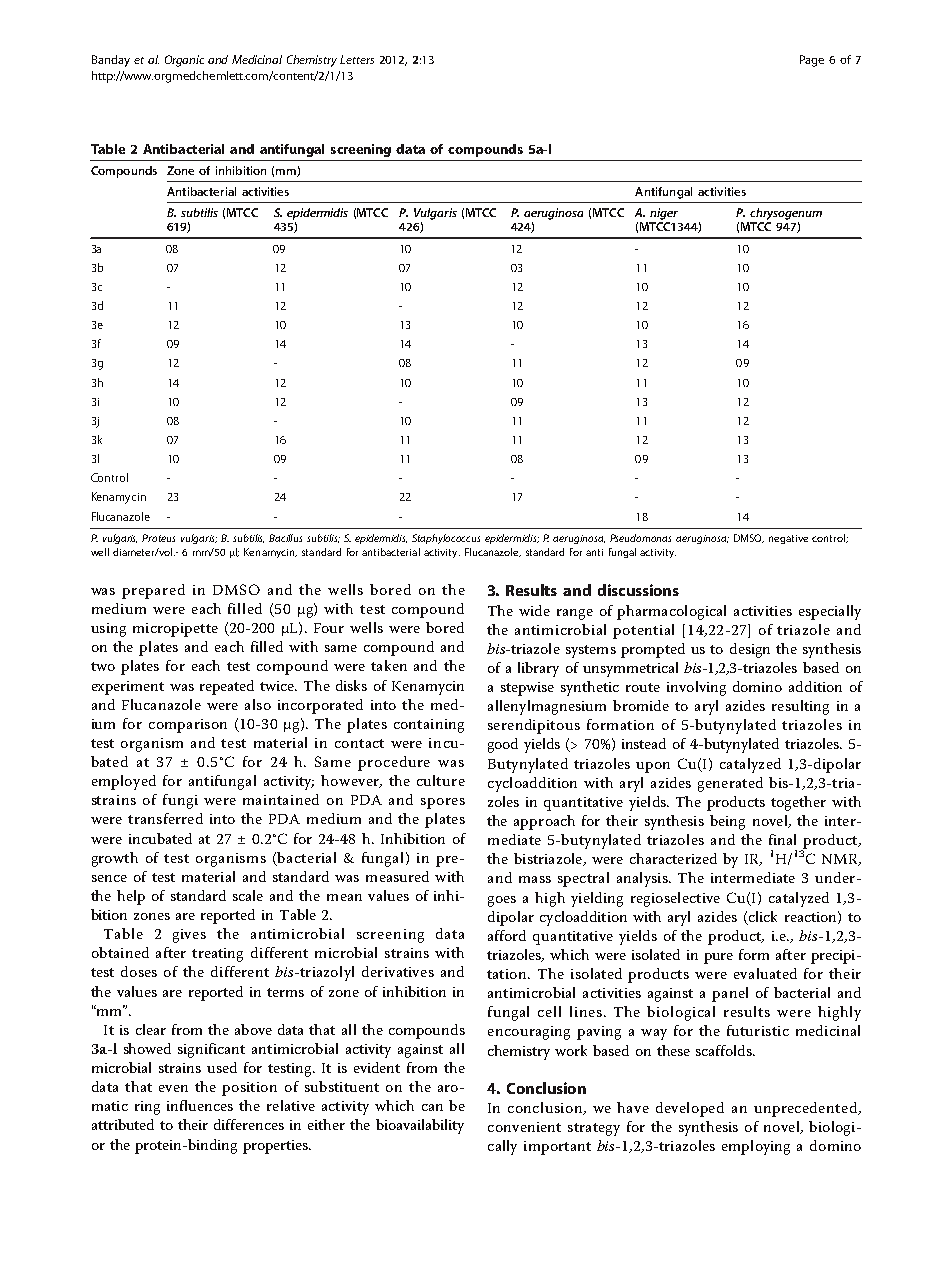 This document has width=952, height=1270. Describe the element at coordinates (730, 784) in the document. I see `generated` at that location.
